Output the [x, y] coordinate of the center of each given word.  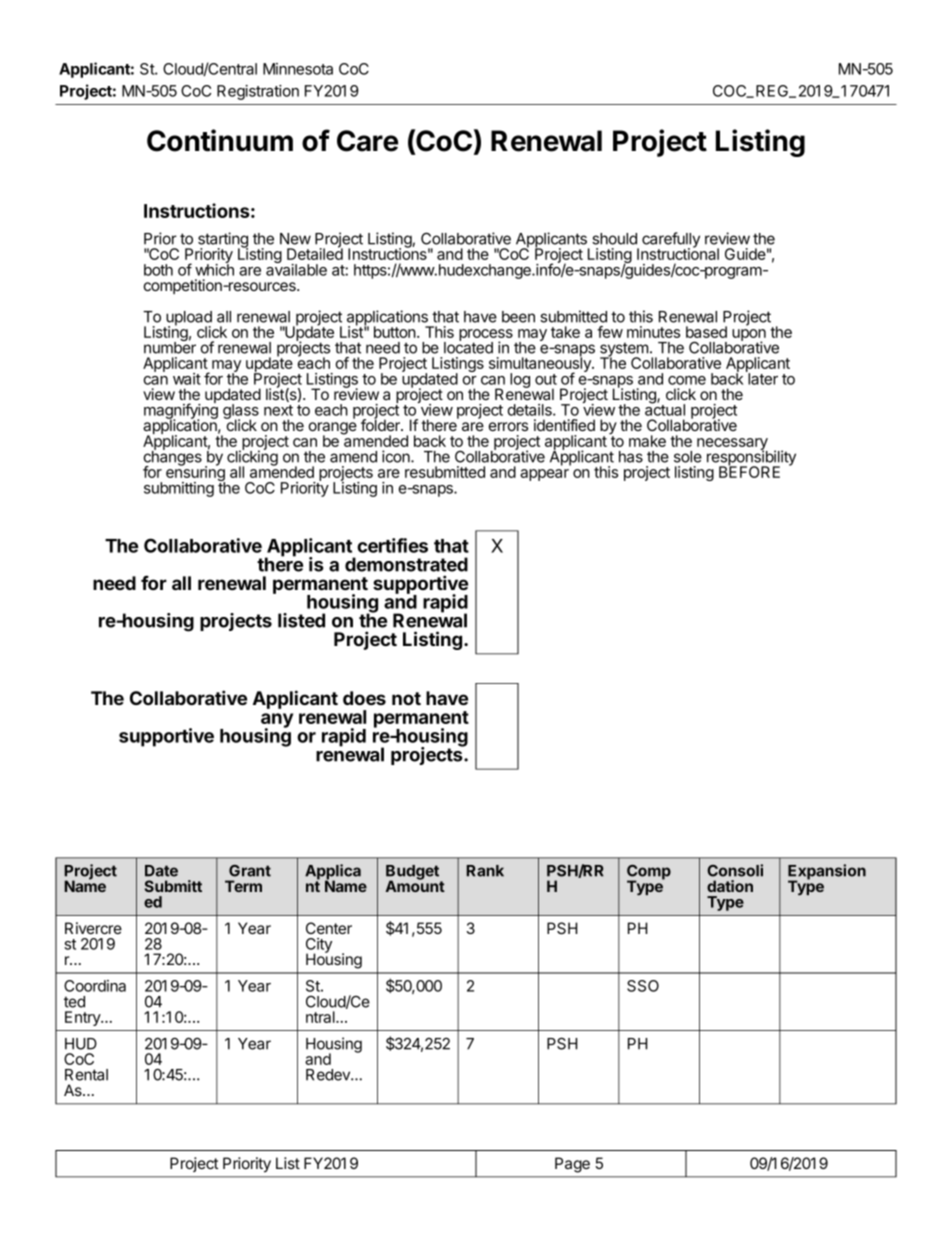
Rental [86, 1075]
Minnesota [298, 69]
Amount [415, 885]
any [277, 721]
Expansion [827, 873]
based [706, 332]
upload [188, 319]
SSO [643, 986]
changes [173, 458]
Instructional [678, 253]
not [406, 698]
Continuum [220, 140]
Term [243, 886]
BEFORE [749, 471]
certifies [392, 545]
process [486, 336]
